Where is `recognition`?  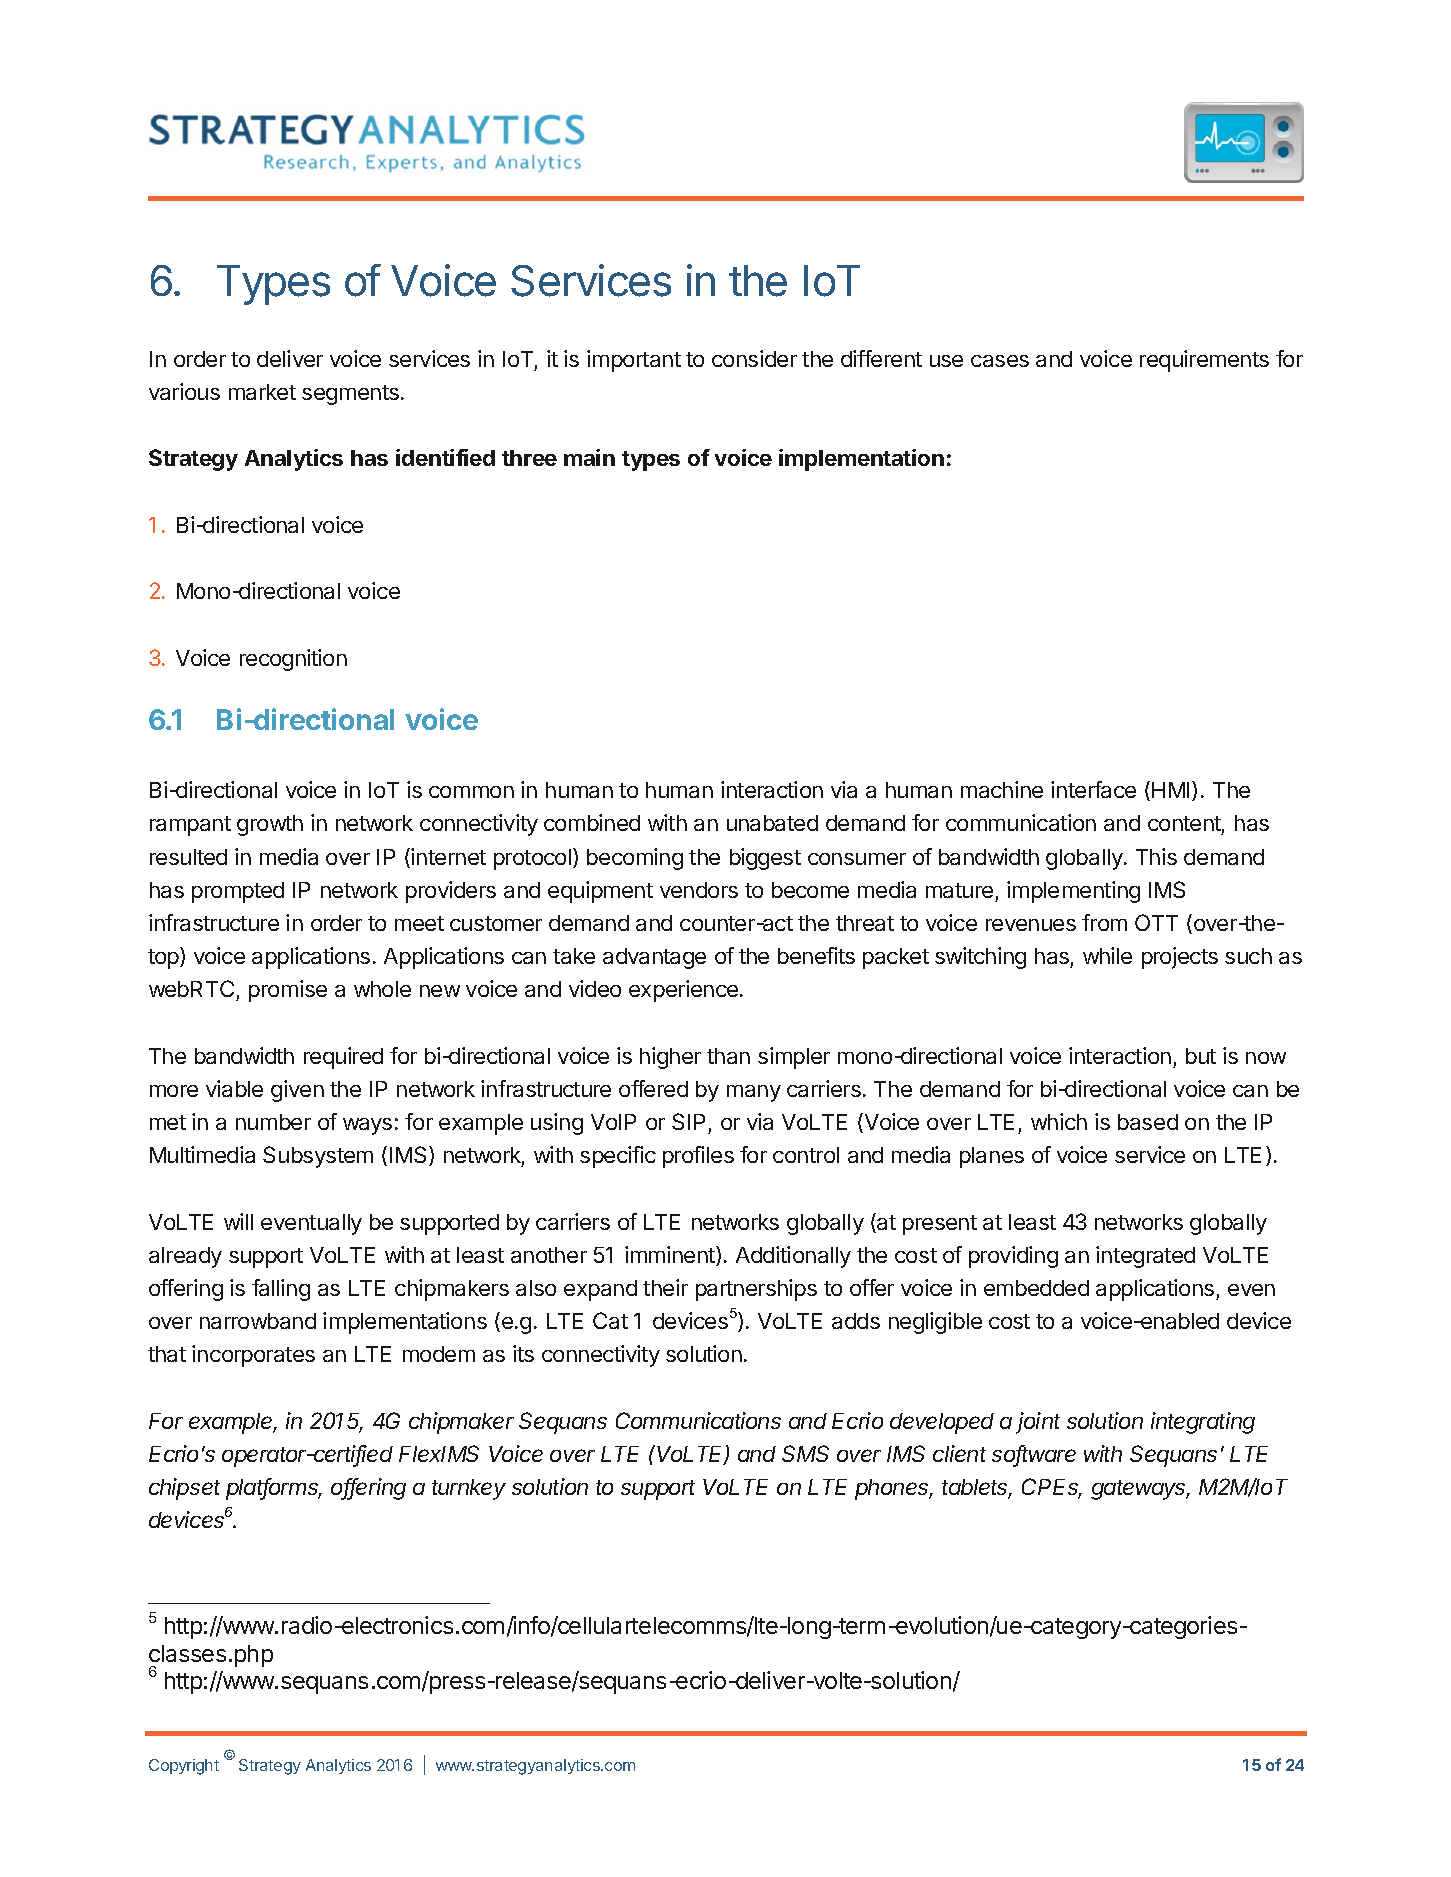
recognition is located at coordinates (293, 660).
